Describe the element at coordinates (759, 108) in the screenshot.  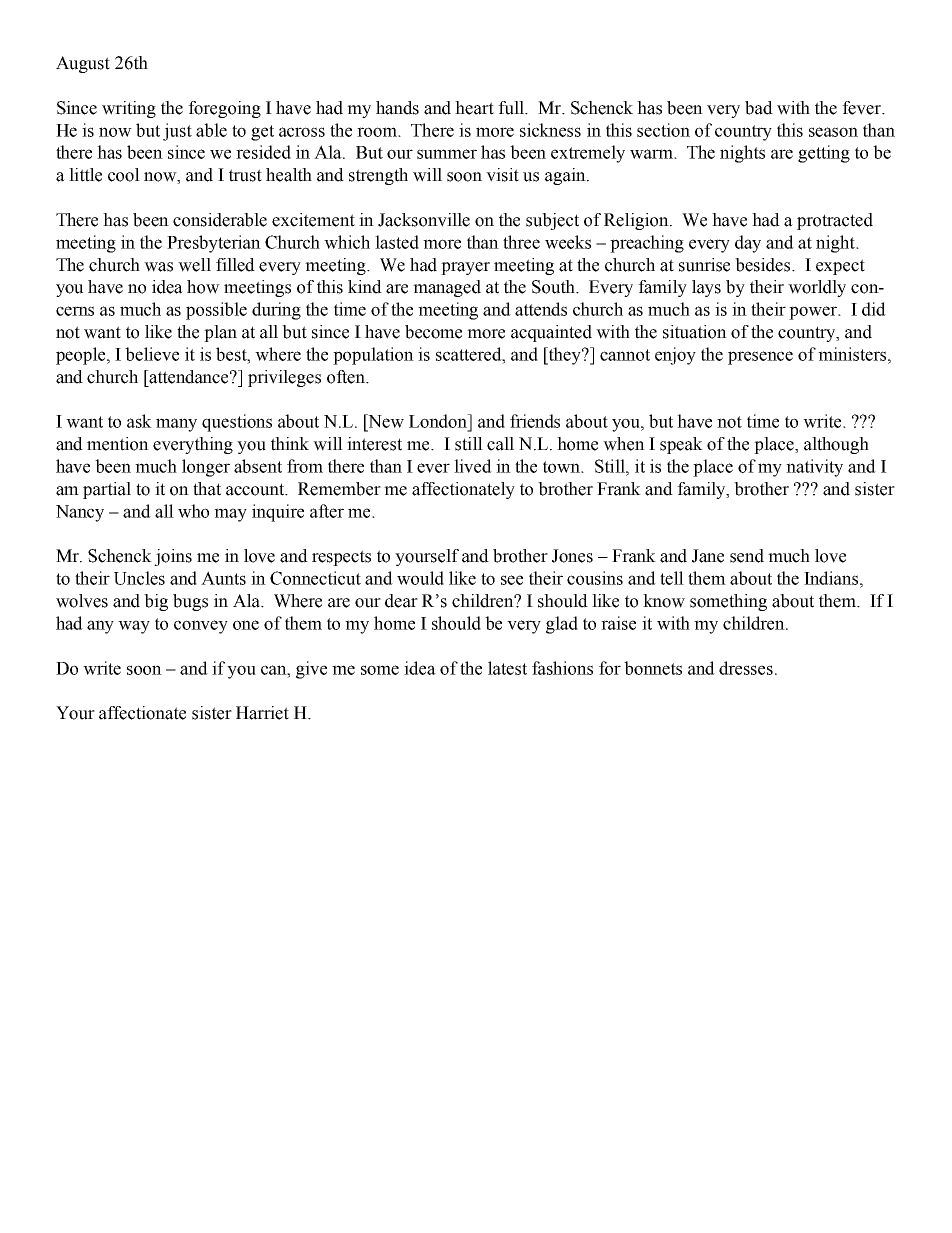
I see `bad` at that location.
